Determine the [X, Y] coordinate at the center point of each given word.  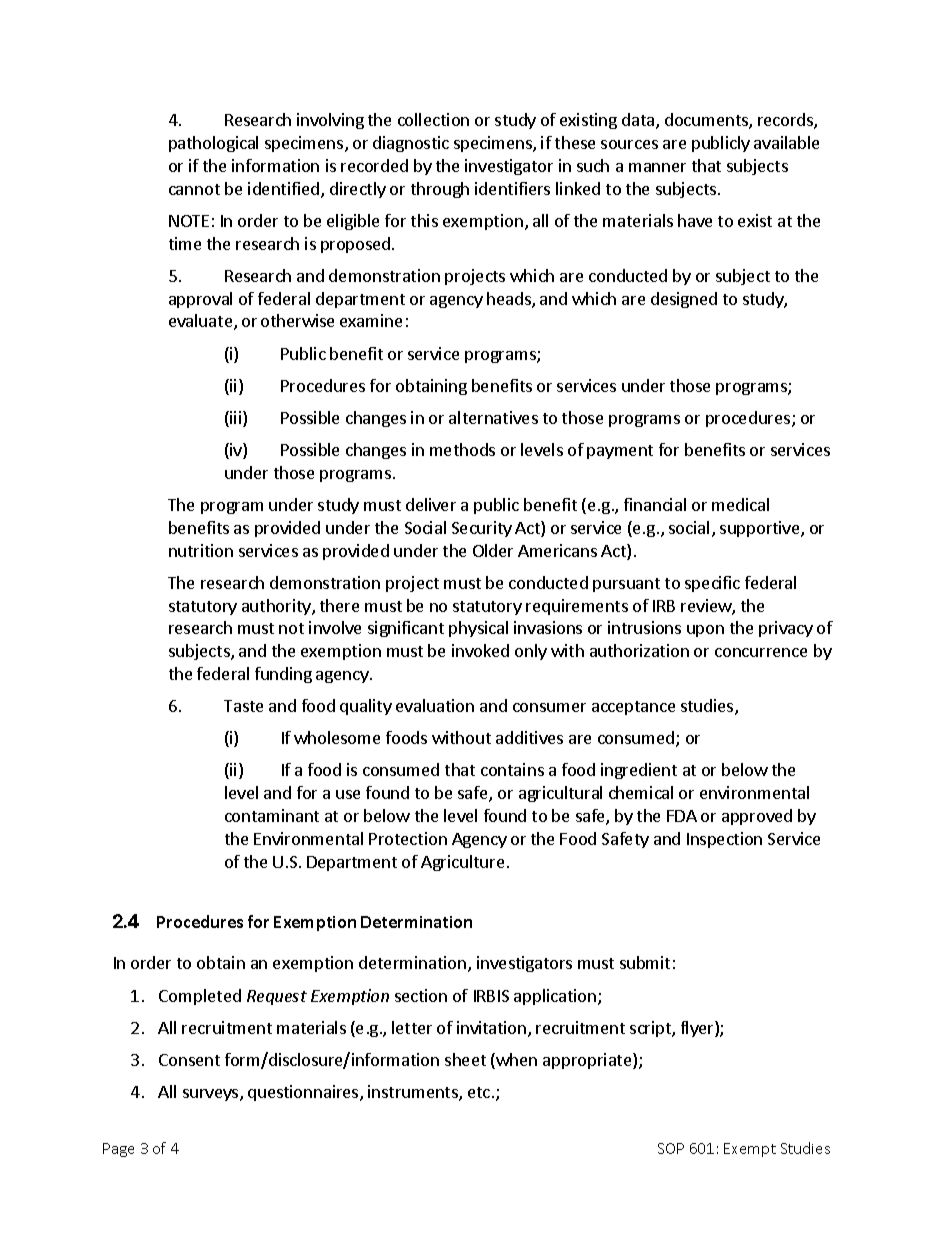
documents [707, 121]
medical [740, 504]
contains [512, 769]
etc [479, 1092]
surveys [212, 1095]
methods [462, 449]
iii [236, 419]
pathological [213, 144]
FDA [682, 816]
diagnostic [411, 144]
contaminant [272, 815]
